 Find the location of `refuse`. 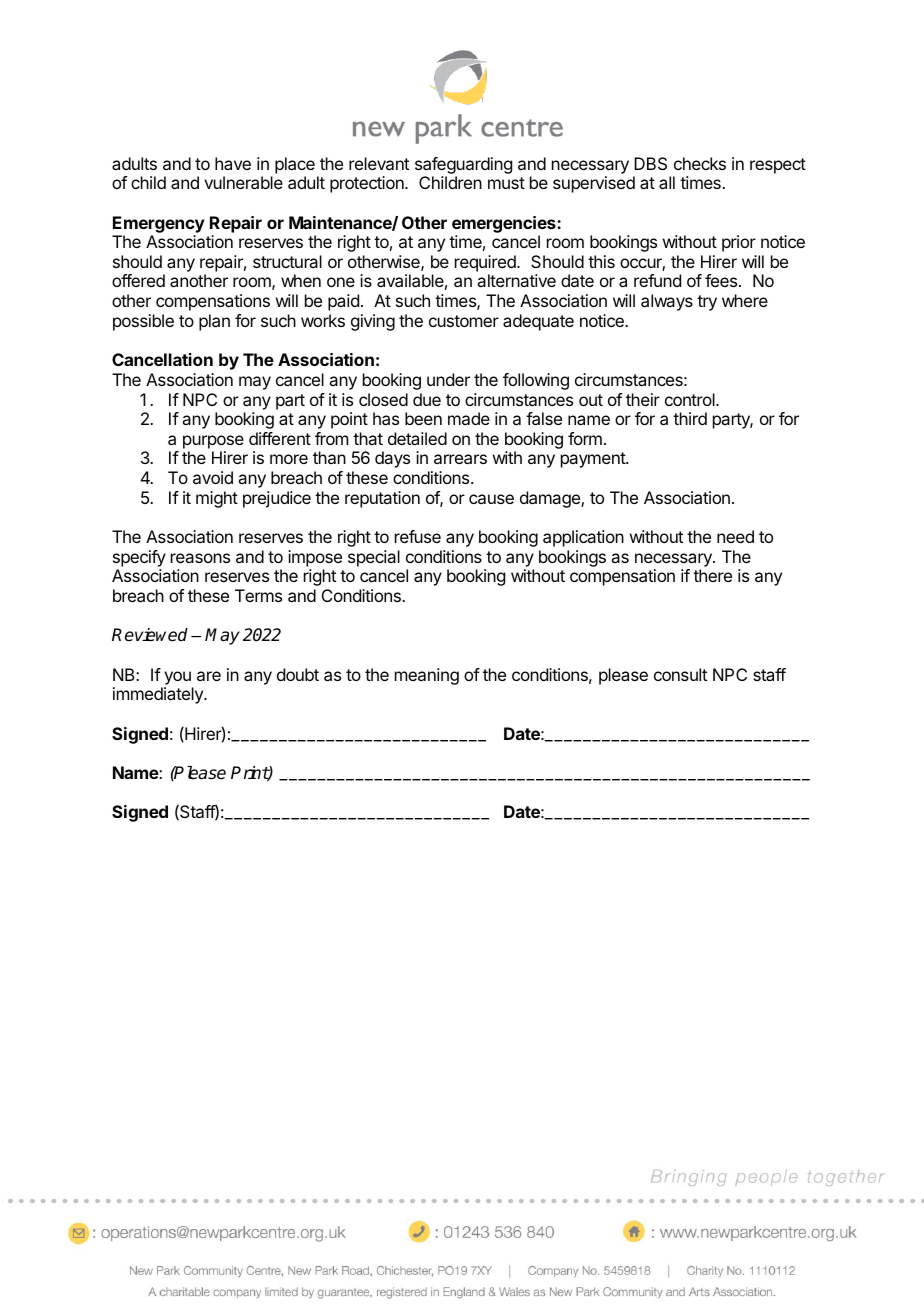

refuse is located at coordinates (418, 536).
